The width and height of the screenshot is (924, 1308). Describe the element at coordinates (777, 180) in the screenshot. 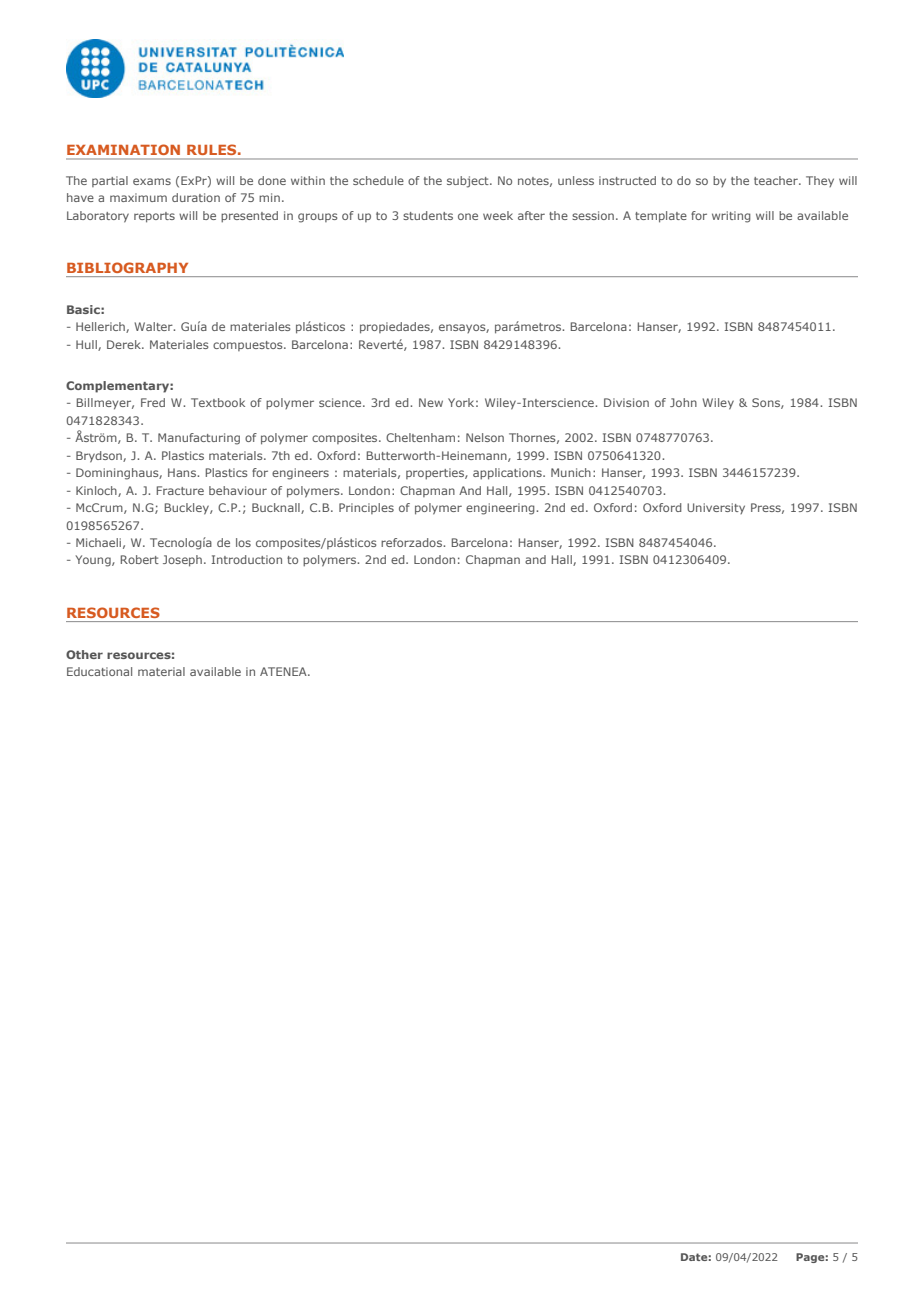

I see `teacher` at that location.
